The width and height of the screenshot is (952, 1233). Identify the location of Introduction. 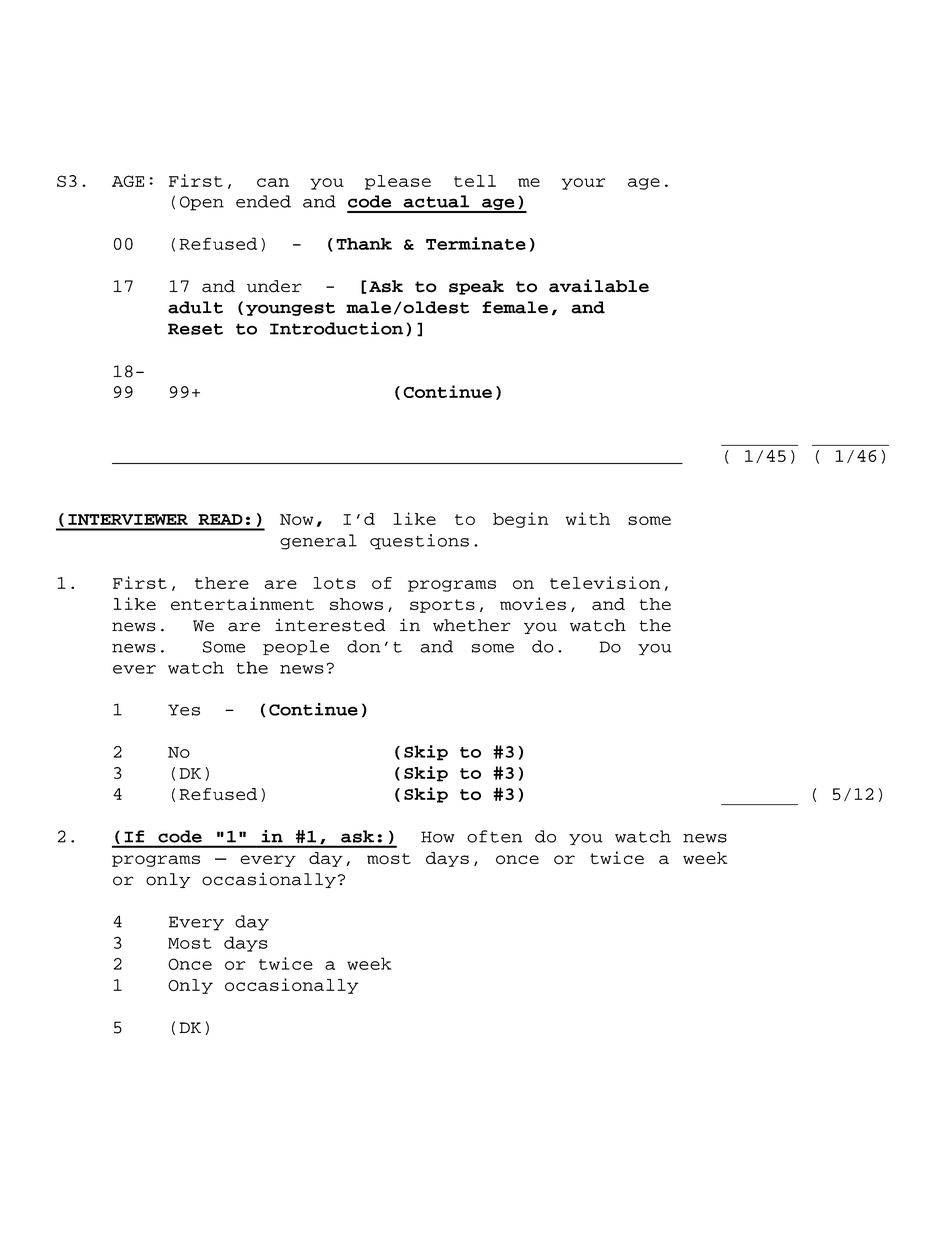
(336, 328).
